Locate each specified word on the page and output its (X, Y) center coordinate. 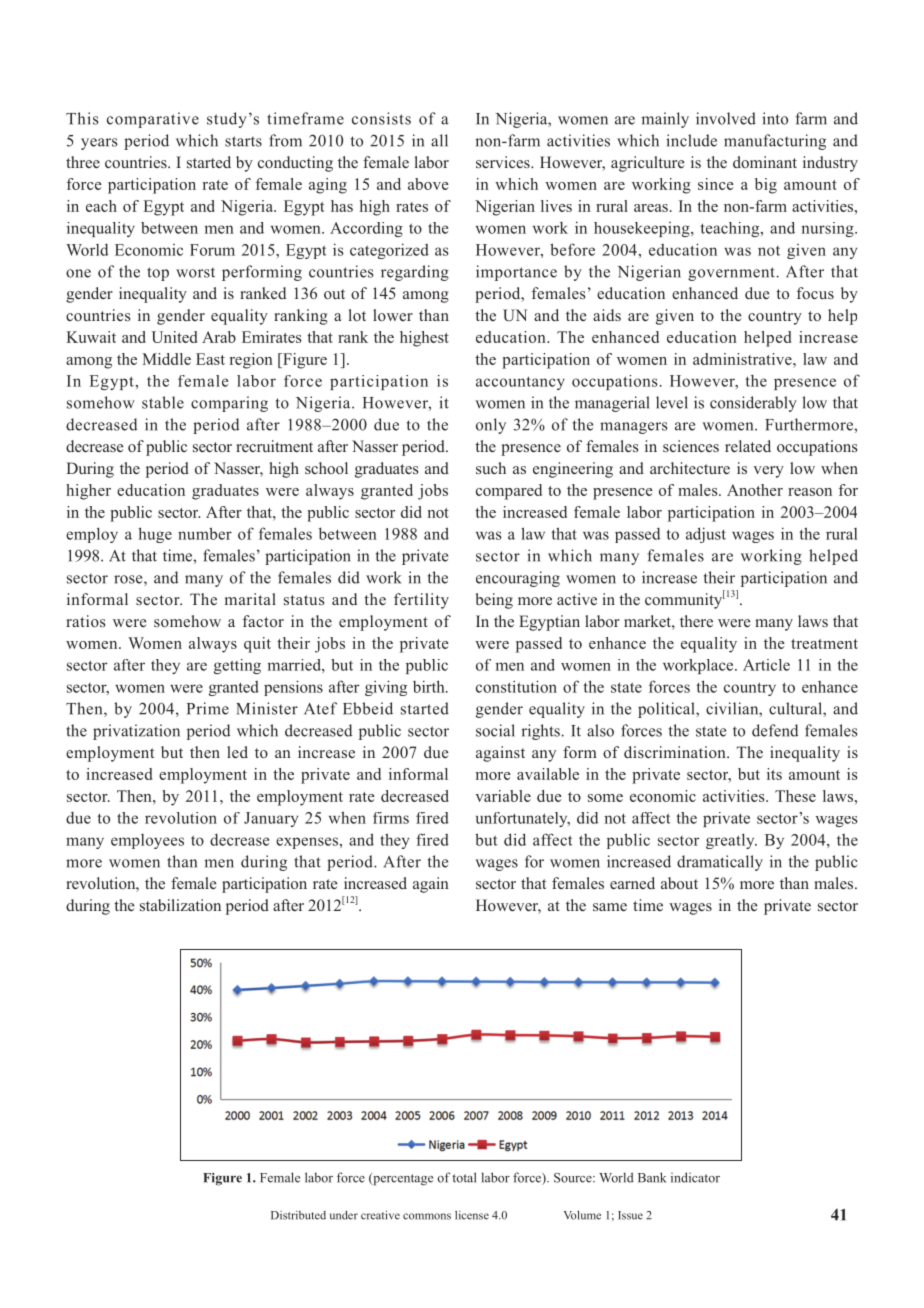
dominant (765, 162)
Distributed (298, 1215)
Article (766, 665)
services (504, 162)
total (464, 1177)
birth (430, 686)
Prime (208, 708)
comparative (153, 120)
